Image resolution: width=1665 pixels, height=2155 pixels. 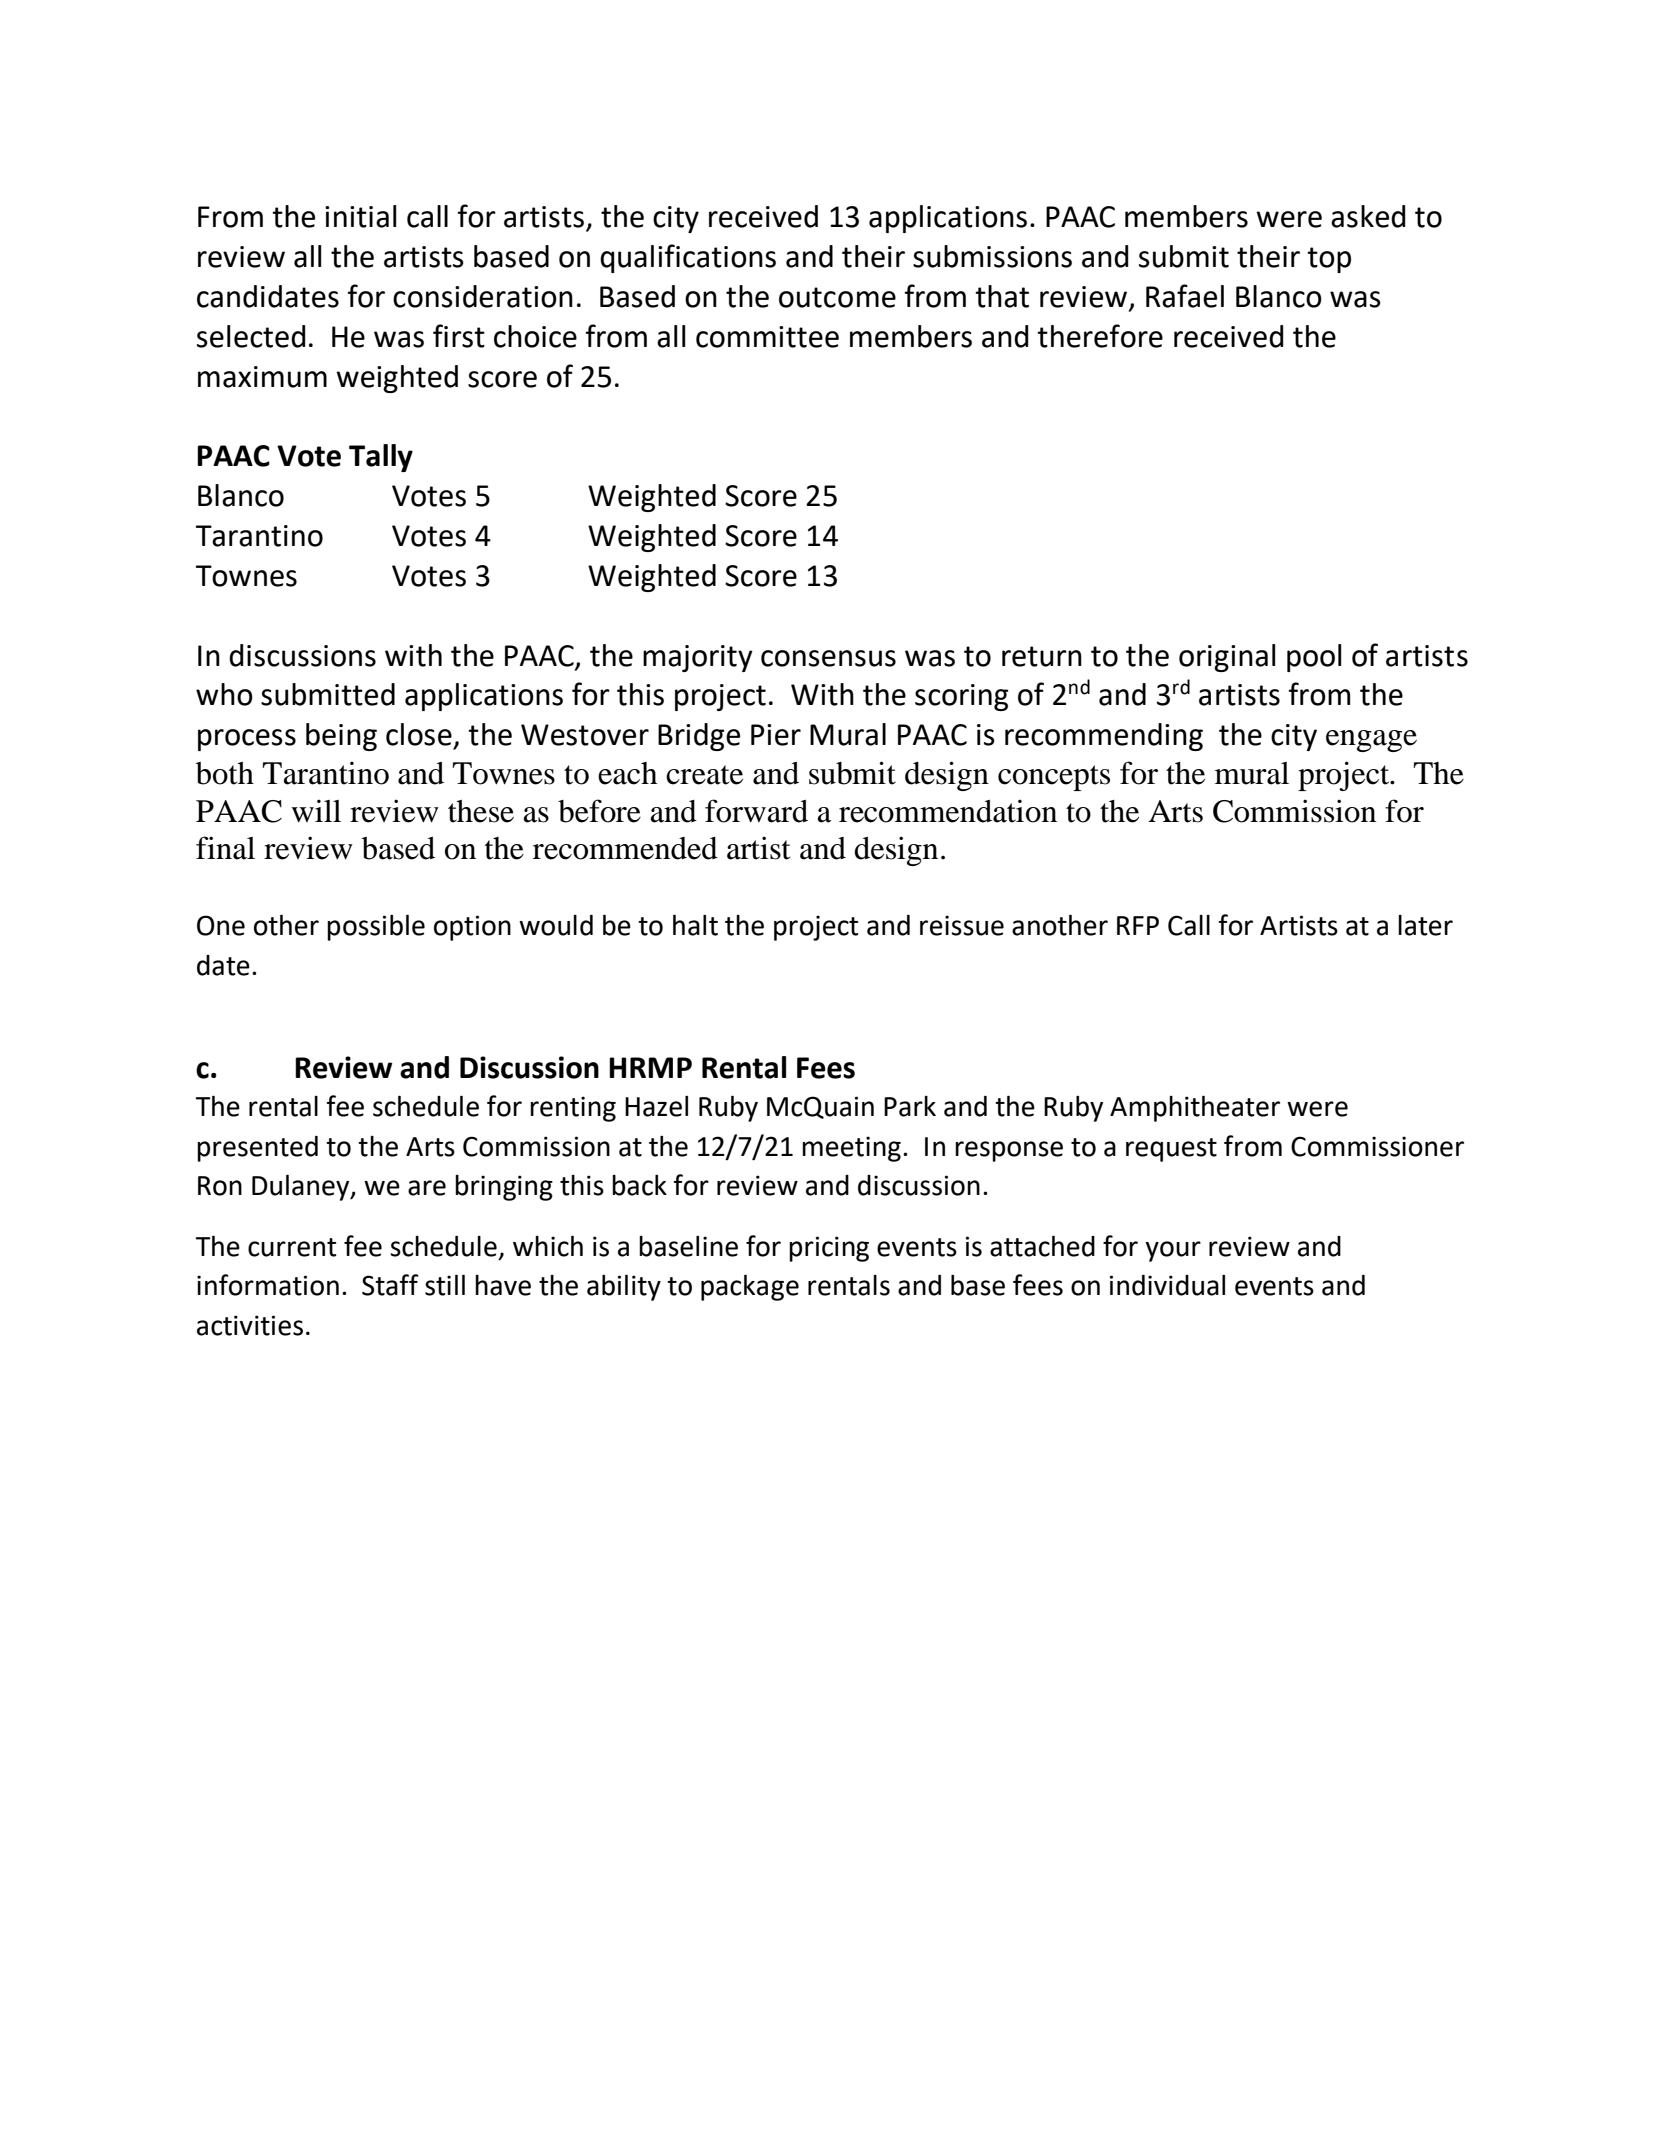 I want to click on who, so click(x=224, y=694).
